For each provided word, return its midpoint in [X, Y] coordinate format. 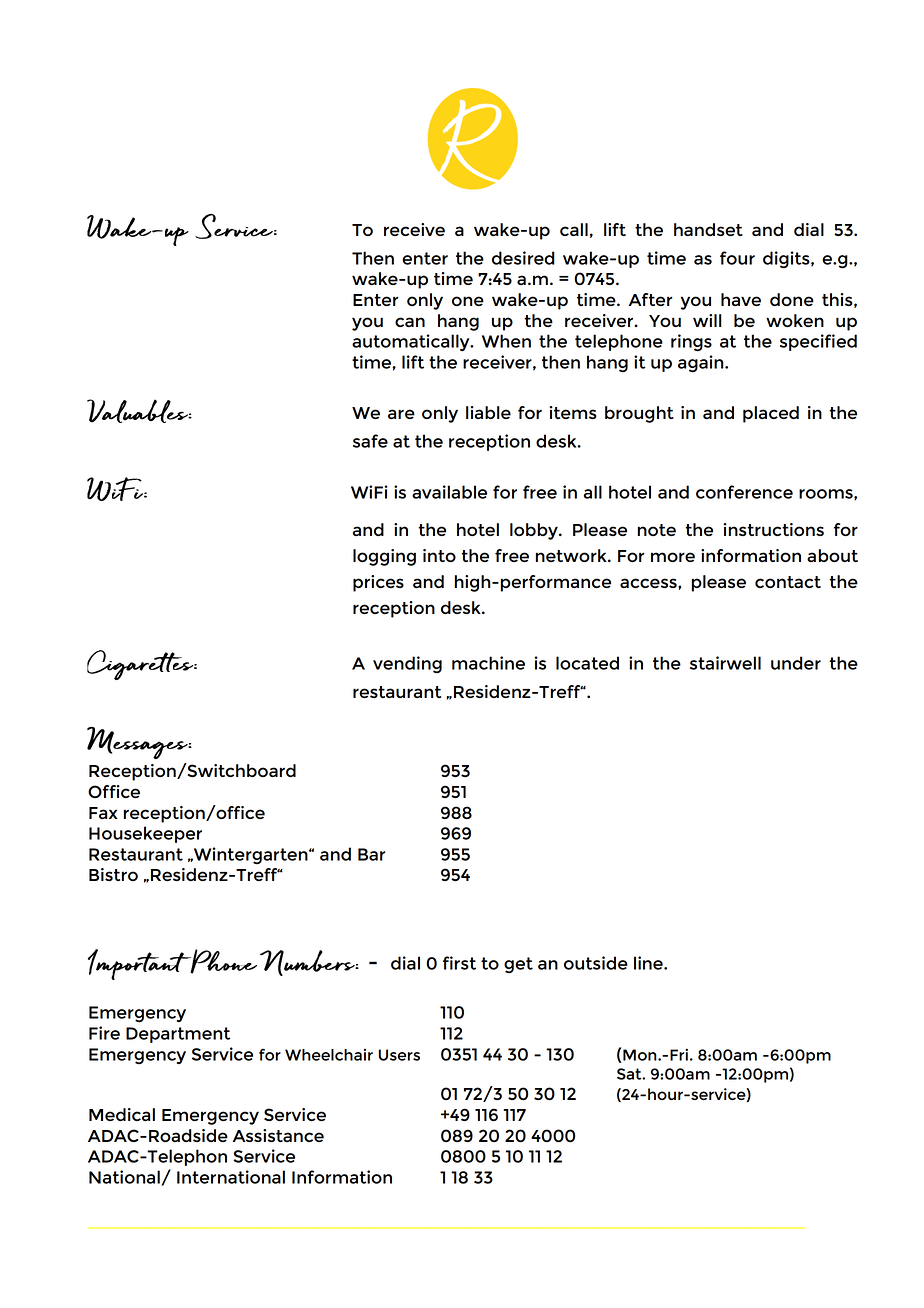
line [649, 963]
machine [488, 663]
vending [407, 665]
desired [523, 258]
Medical [122, 1114]
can [410, 322]
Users [399, 1055]
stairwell [725, 663]
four [737, 258]
